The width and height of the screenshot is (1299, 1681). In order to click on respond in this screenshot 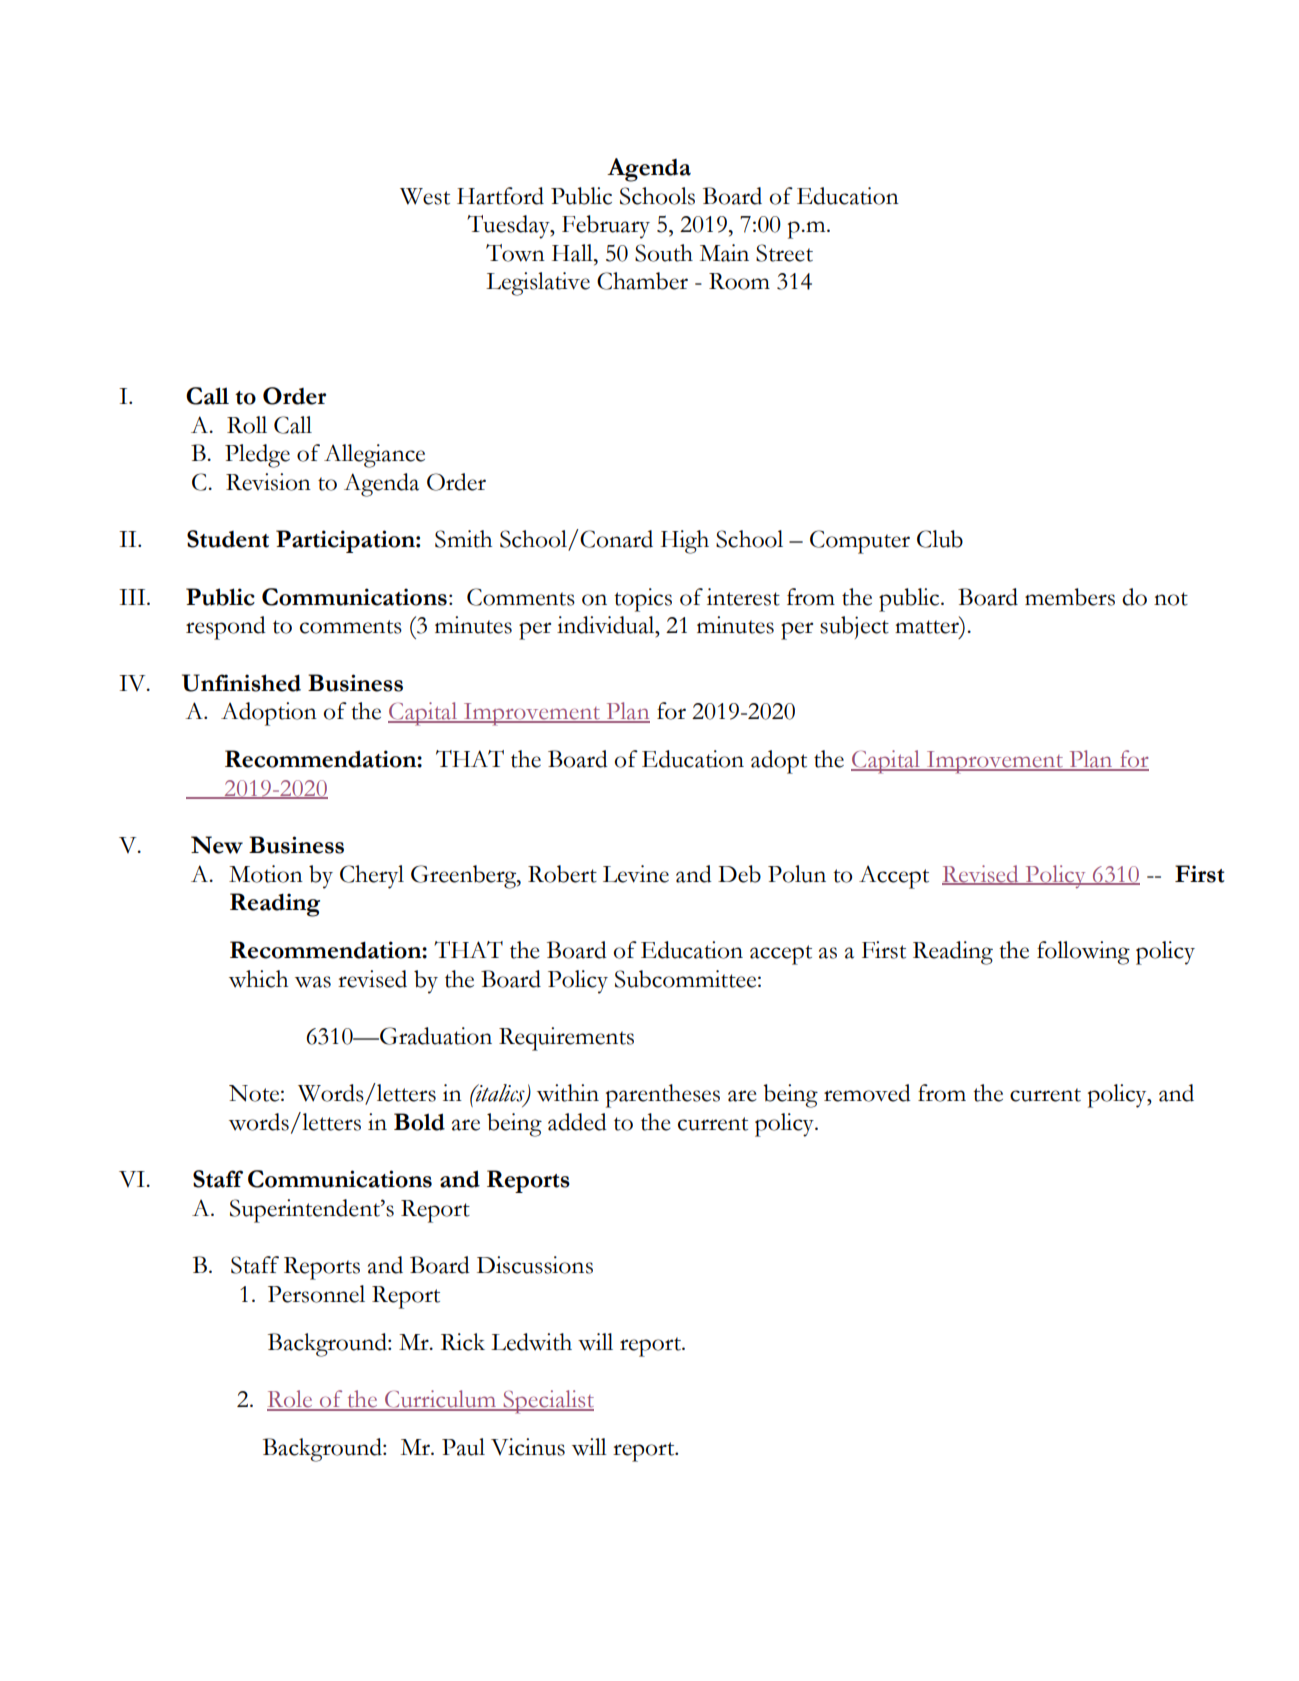, I will do `click(226, 628)`.
